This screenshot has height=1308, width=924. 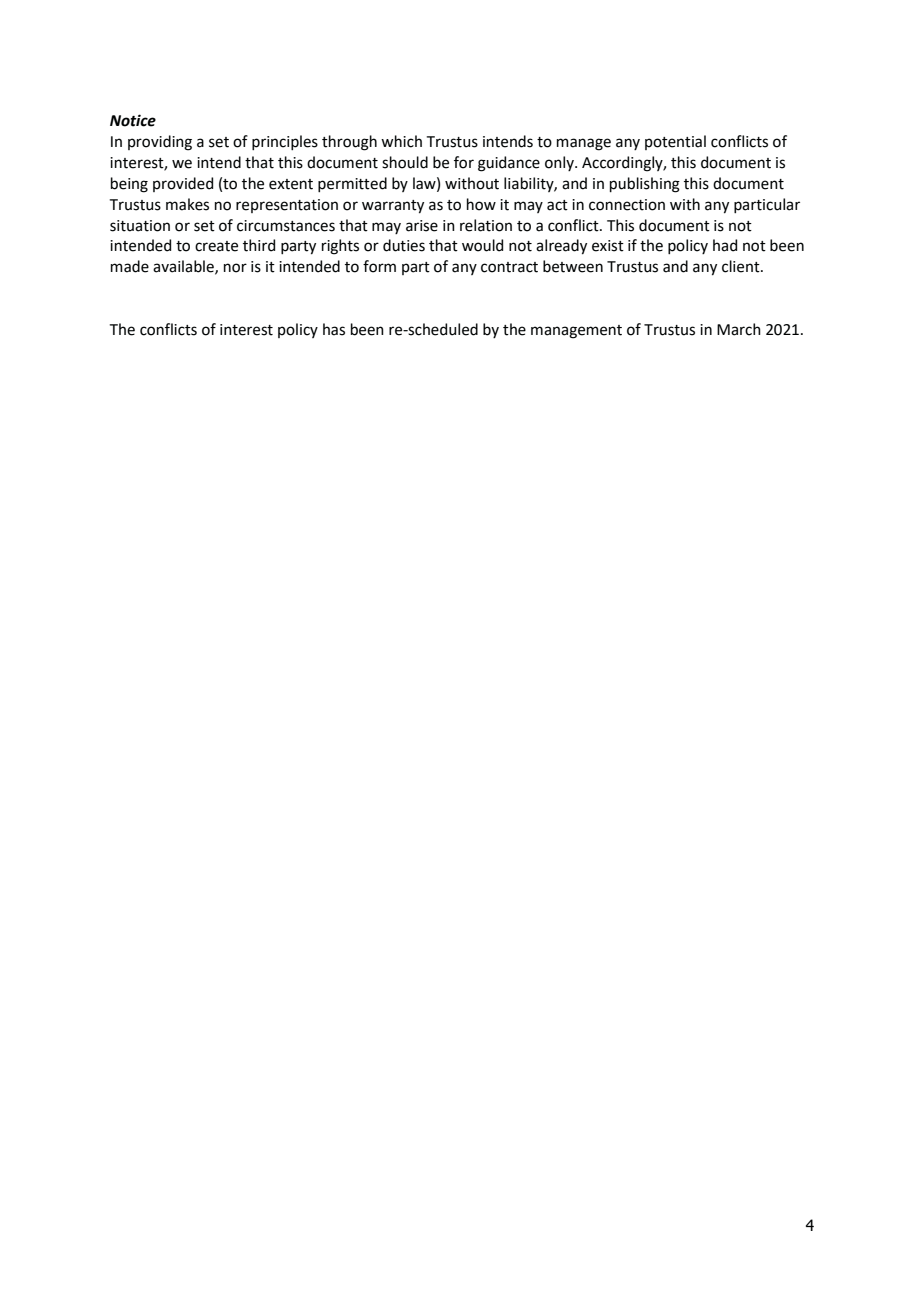 I want to click on which, so click(x=401, y=141).
